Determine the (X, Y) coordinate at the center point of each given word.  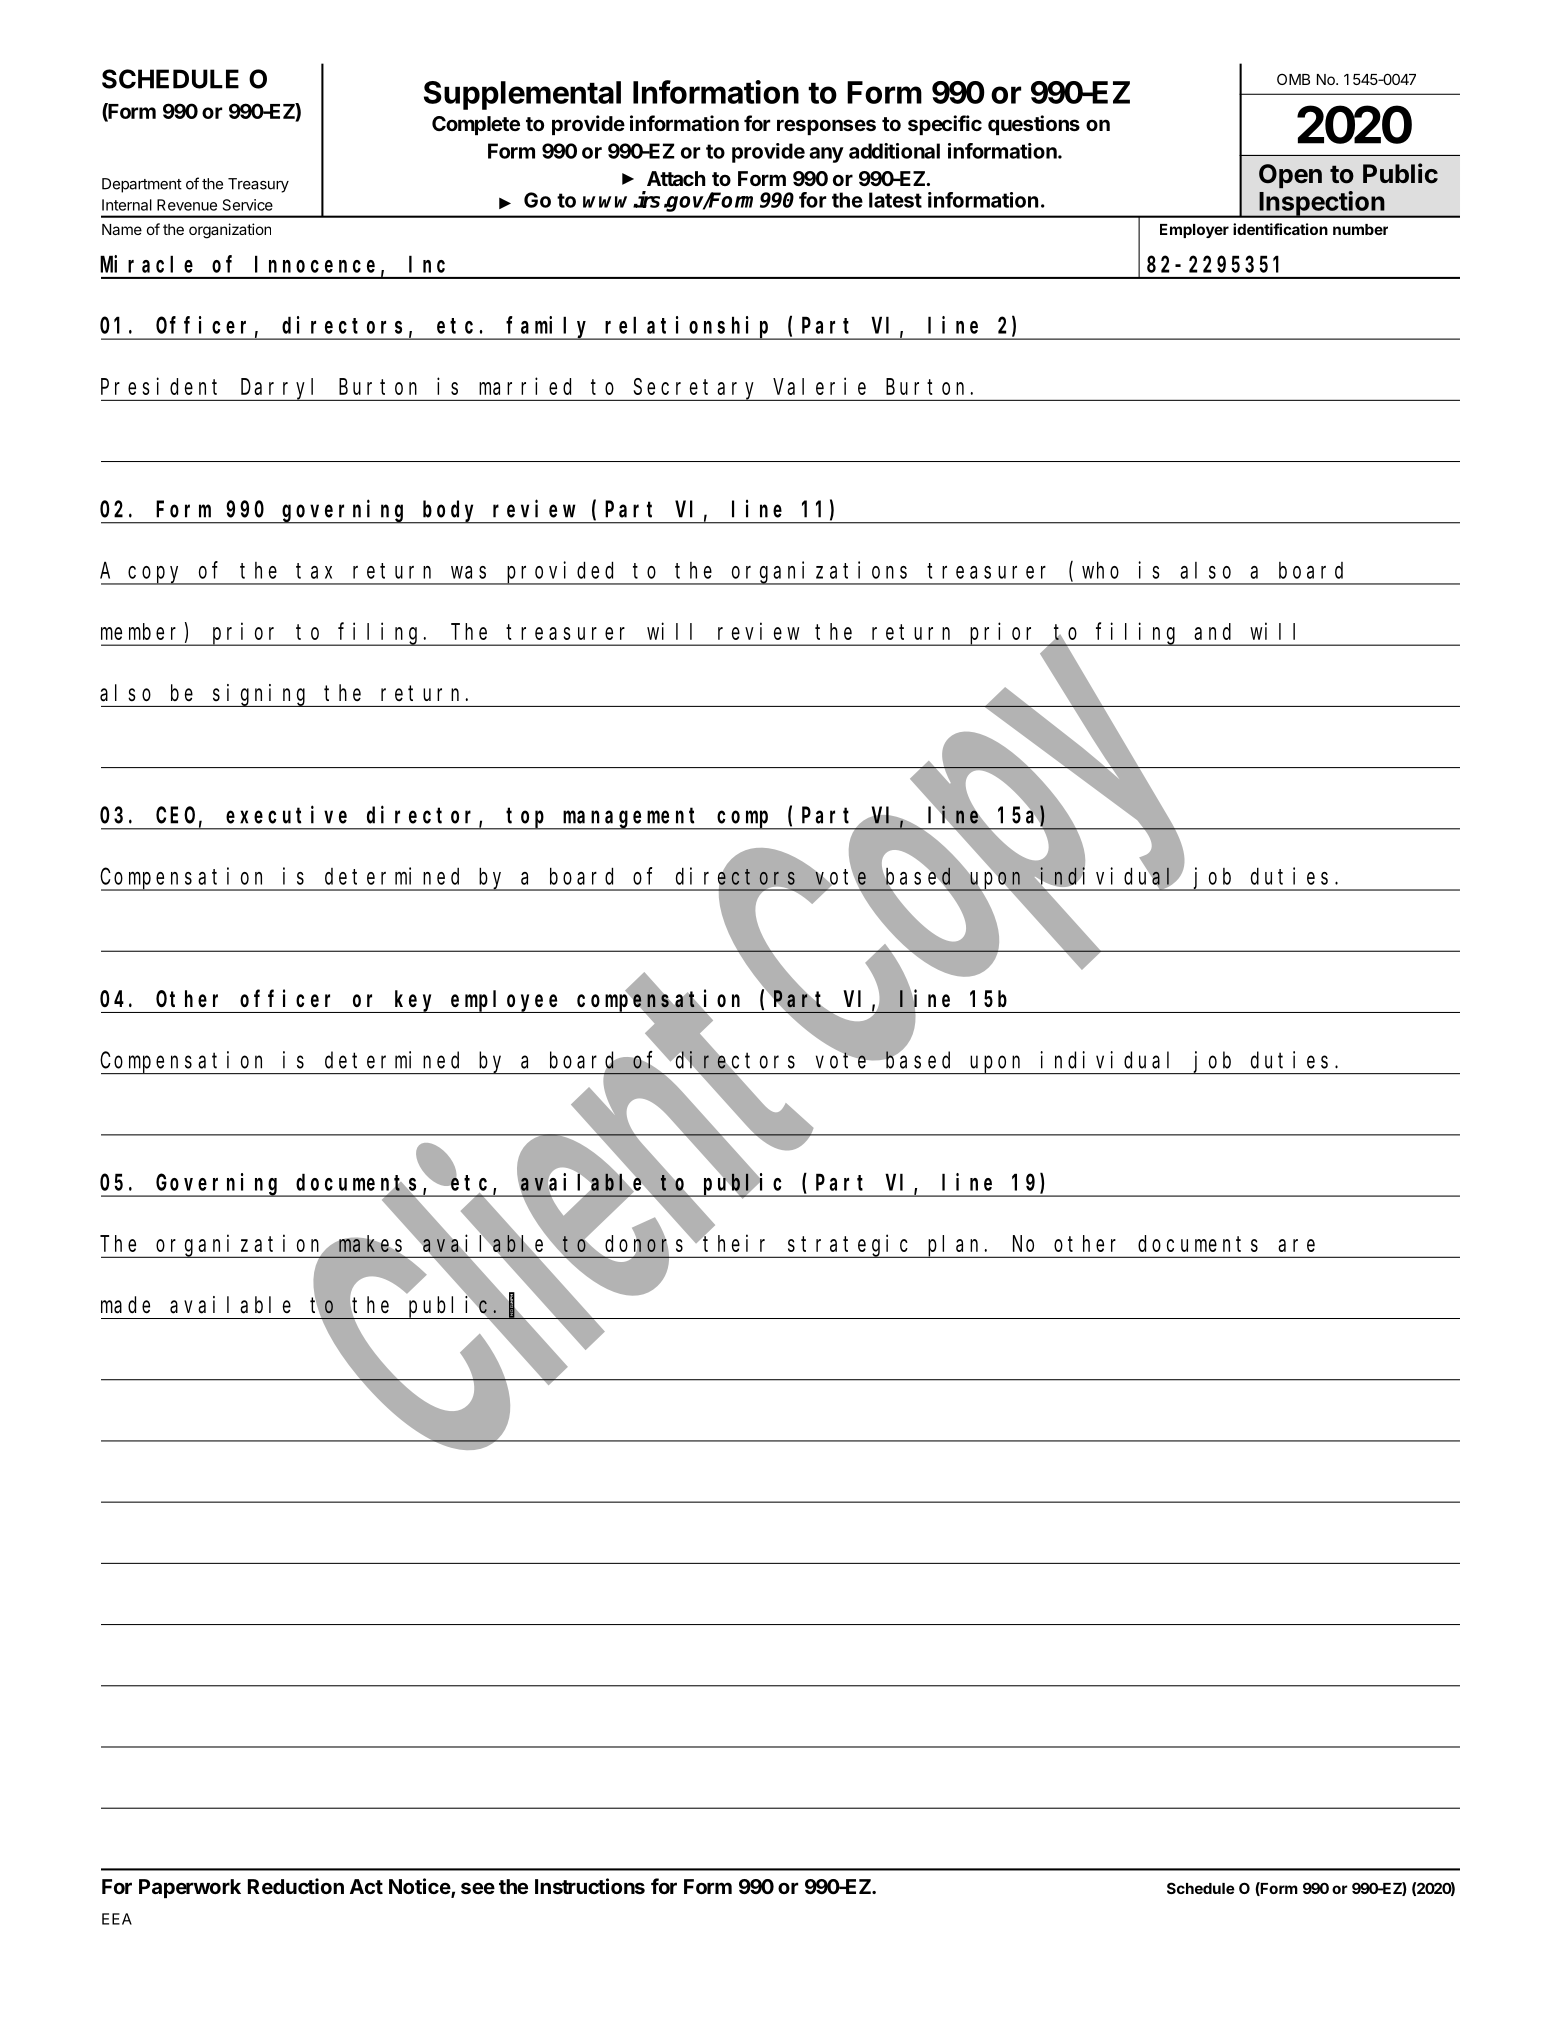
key (415, 1001)
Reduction (296, 1886)
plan (955, 1246)
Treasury (258, 185)
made (125, 1305)
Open (1290, 176)
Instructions (590, 1886)
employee (506, 1001)
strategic (850, 1246)
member (138, 631)
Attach (676, 178)
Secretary (696, 390)
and (1212, 631)
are (1296, 1245)
